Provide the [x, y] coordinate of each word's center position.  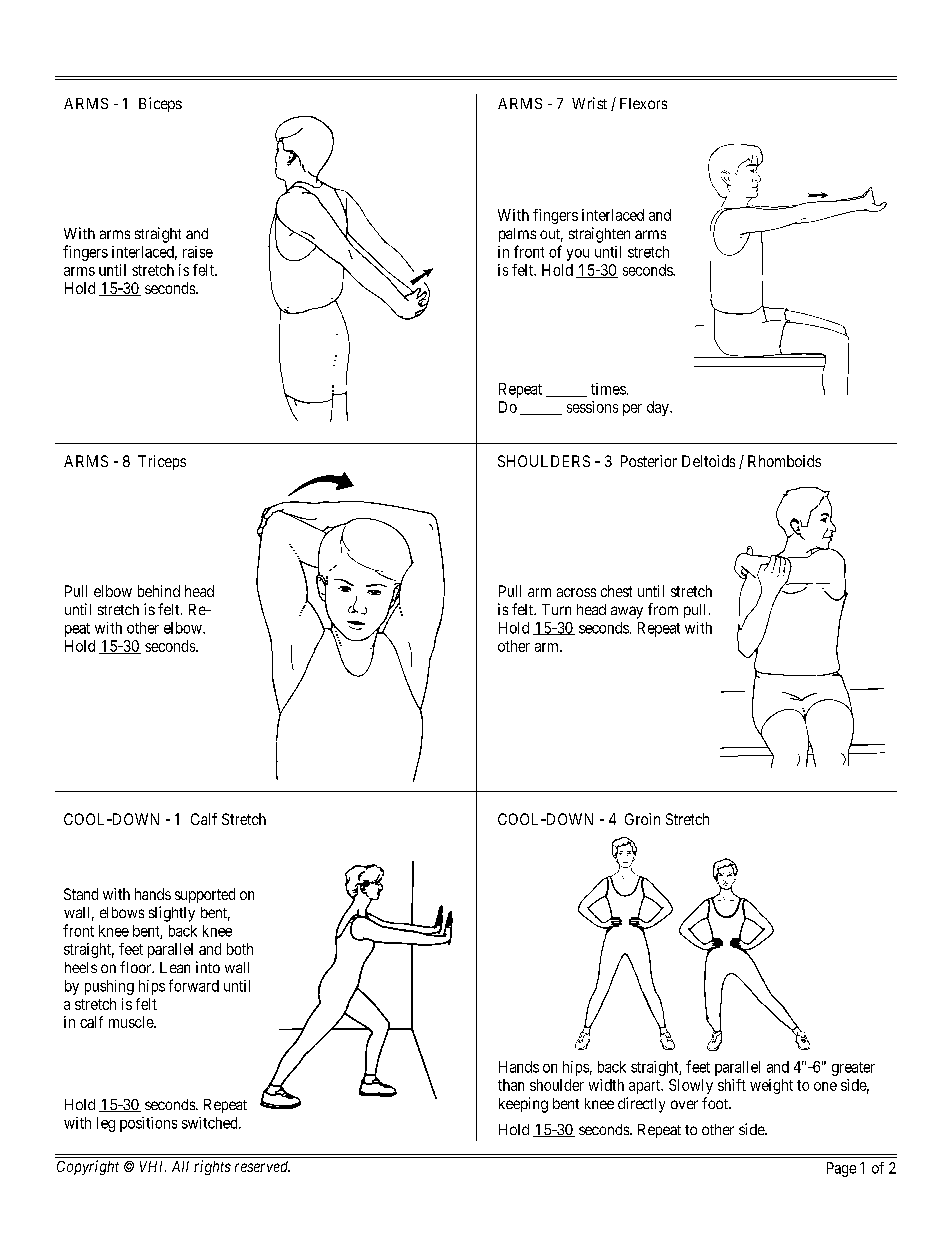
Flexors [643, 103]
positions [148, 1124]
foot [716, 1103]
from [663, 609]
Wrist [589, 103]
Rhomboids [784, 461]
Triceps [162, 462]
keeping [523, 1105]
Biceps [160, 104]
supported [205, 895]
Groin [642, 819]
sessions [592, 407]
